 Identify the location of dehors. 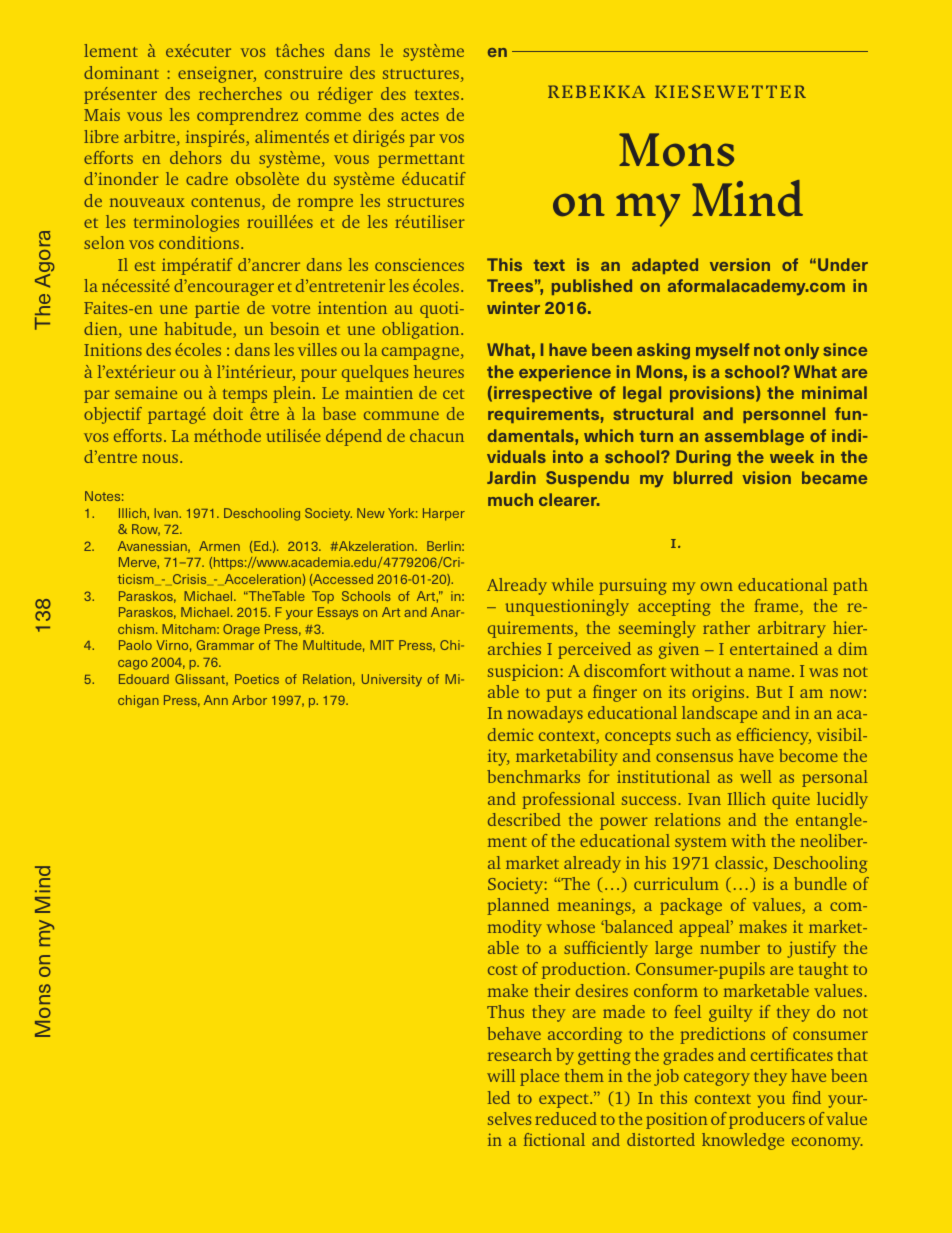
(195, 157).
